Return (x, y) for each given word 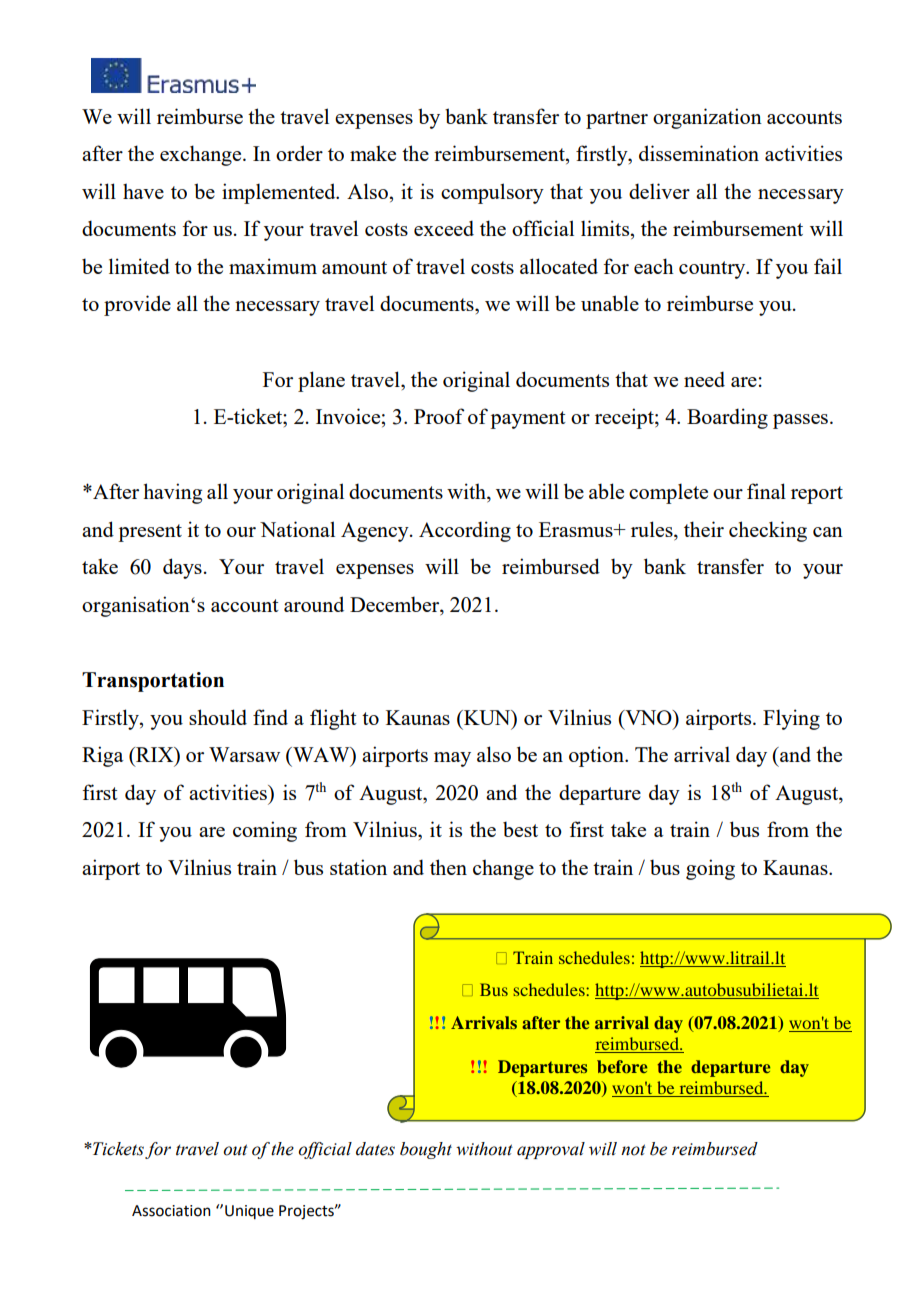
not (633, 1150)
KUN (487, 719)
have (143, 191)
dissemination (699, 153)
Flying (791, 719)
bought (426, 1150)
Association (171, 1211)
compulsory (492, 193)
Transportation (153, 682)
